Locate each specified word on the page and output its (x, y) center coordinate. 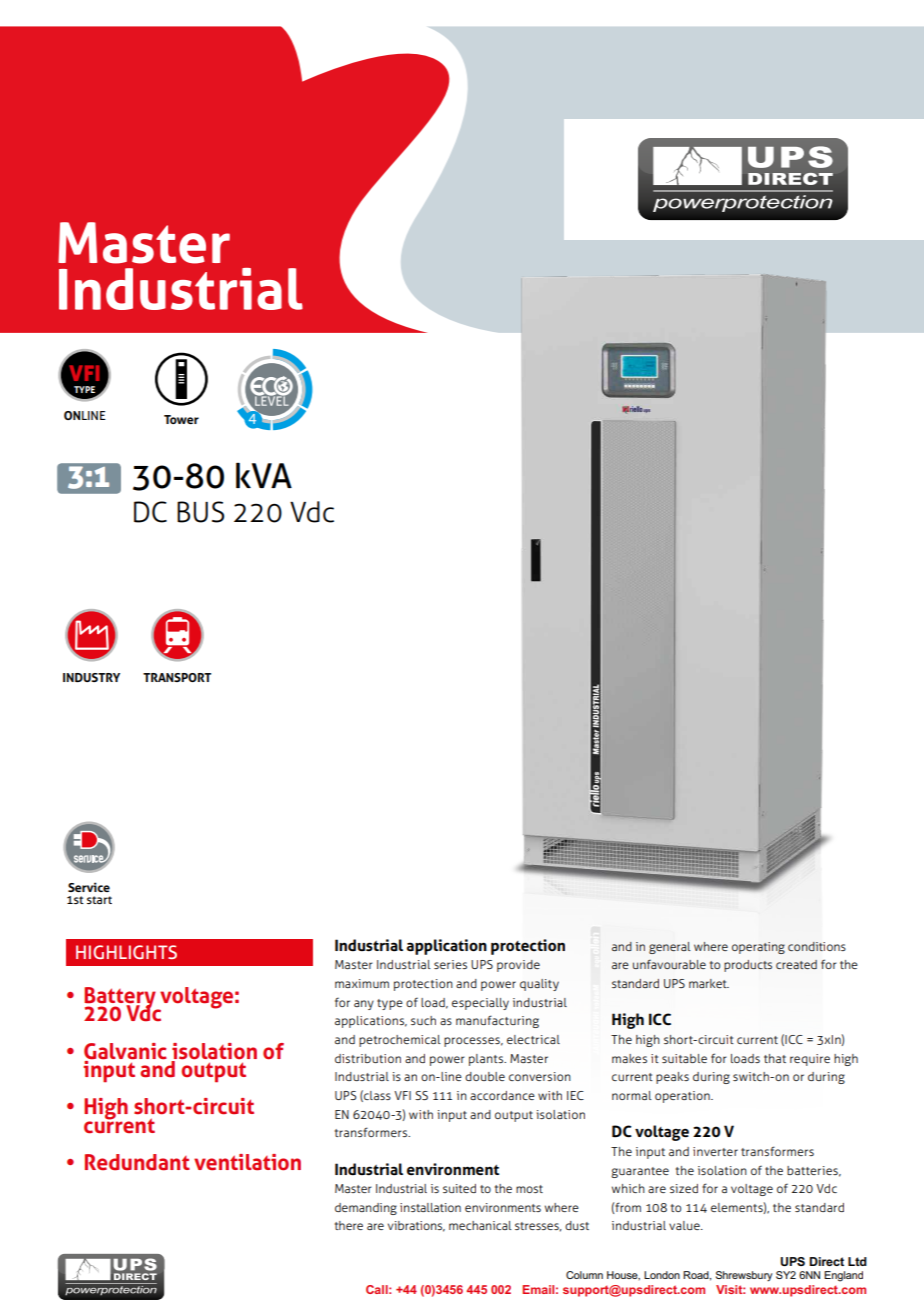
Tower (181, 419)
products (748, 966)
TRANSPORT (177, 677)
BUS (200, 512)
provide (518, 966)
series (450, 964)
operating (758, 948)
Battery (121, 999)
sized (684, 1188)
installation (430, 1207)
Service (89, 887)
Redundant (137, 1162)
